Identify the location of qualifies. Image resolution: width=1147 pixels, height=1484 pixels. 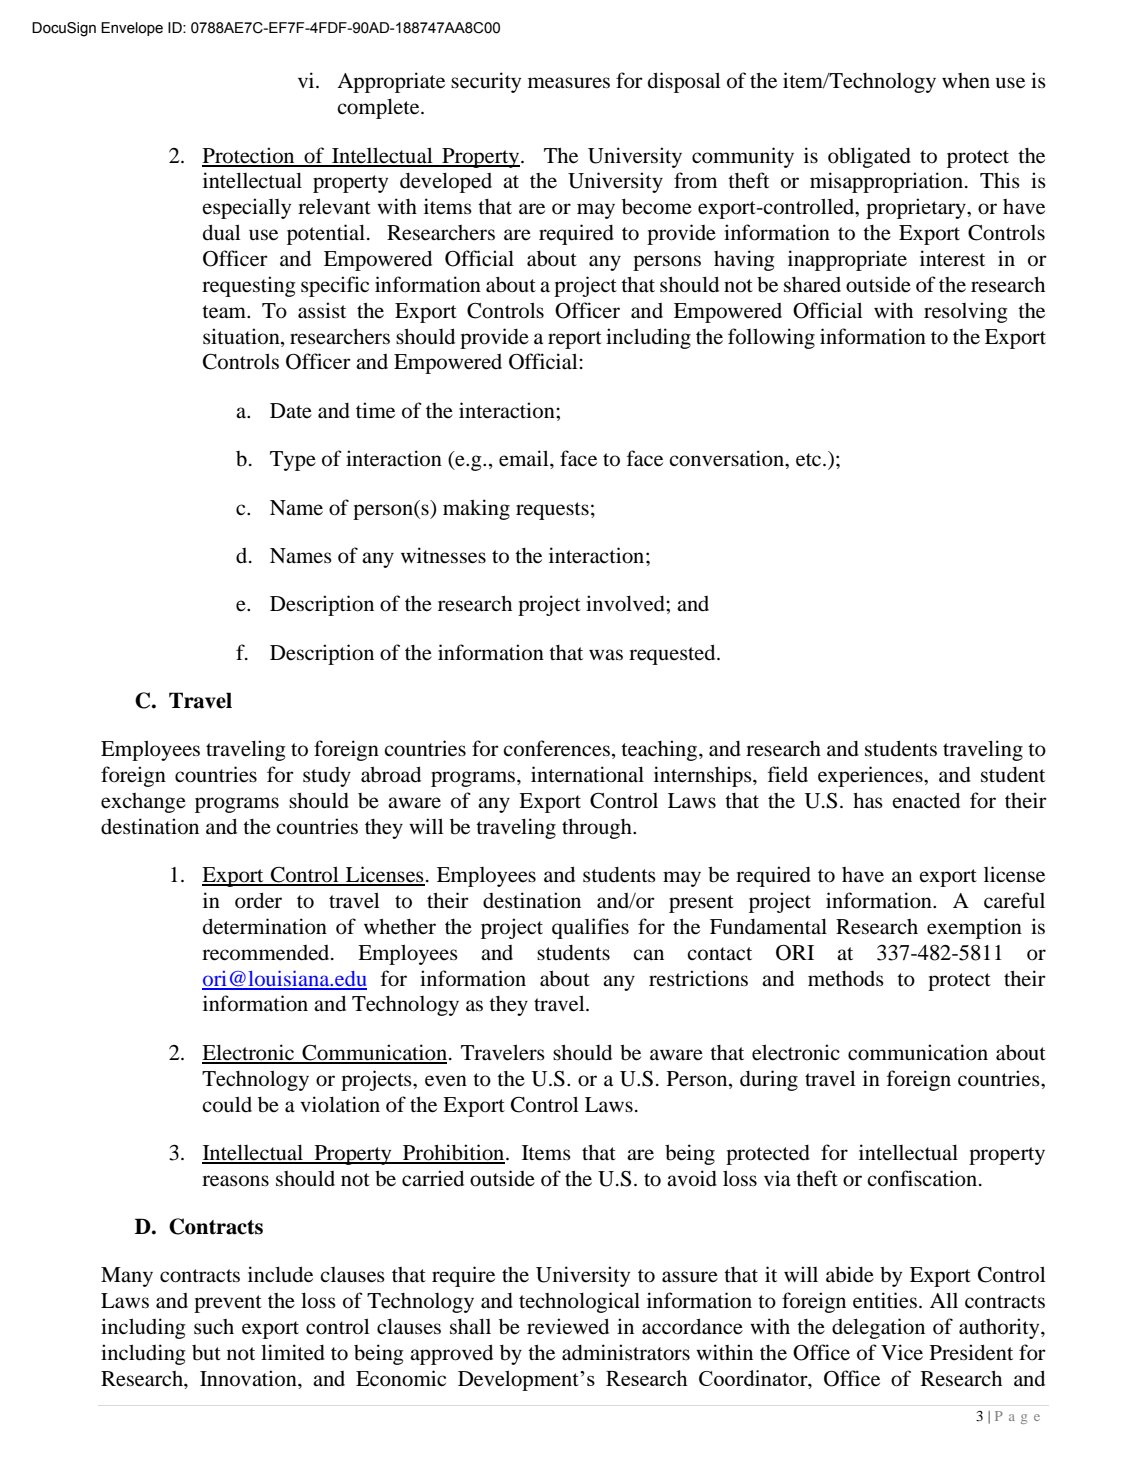
(590, 928).
